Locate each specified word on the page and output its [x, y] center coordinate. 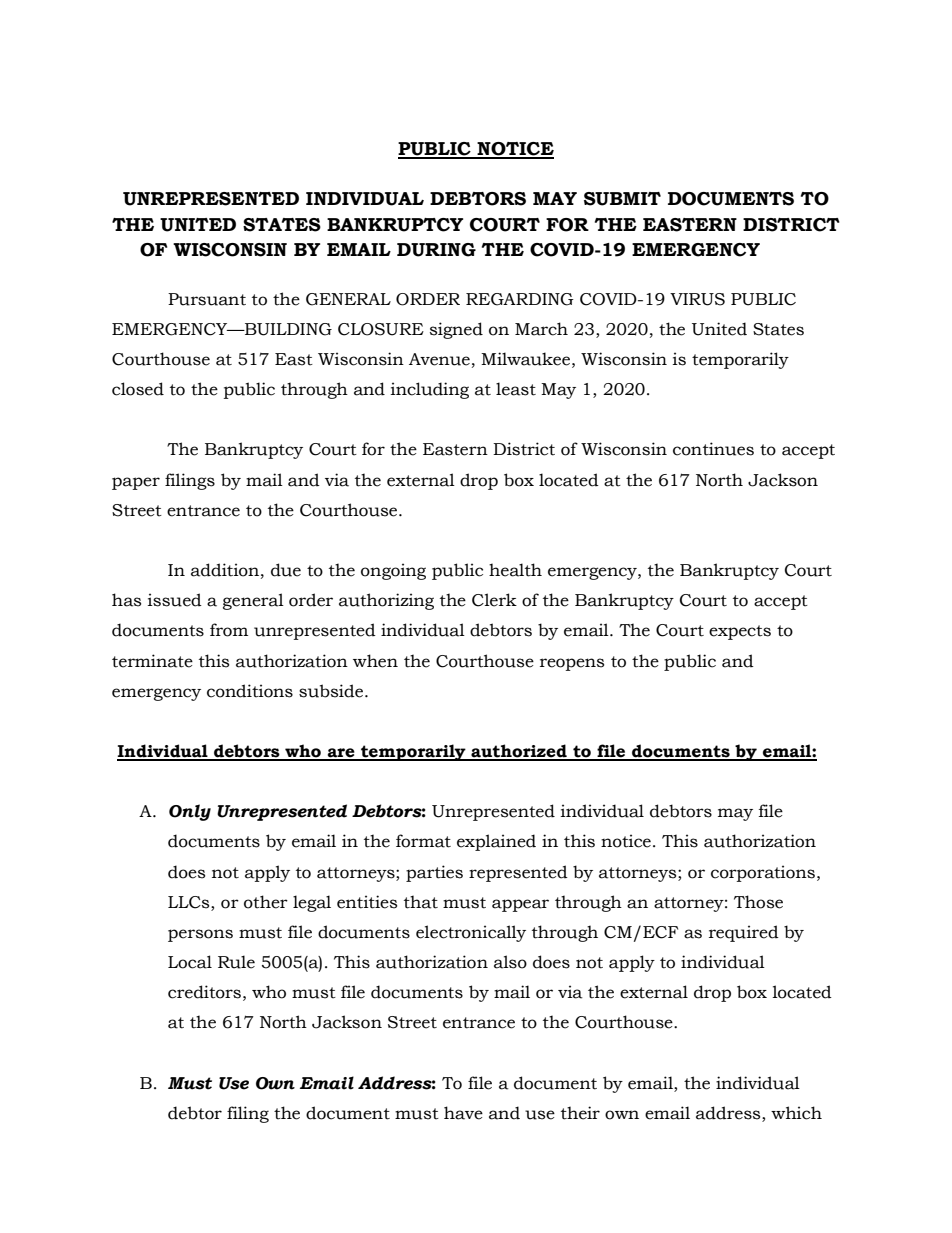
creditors [204, 992]
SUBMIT [622, 199]
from [229, 630]
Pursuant [207, 299]
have [463, 1113]
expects [740, 632]
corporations [763, 873]
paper [136, 483]
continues [713, 449]
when [375, 661]
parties [434, 873]
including [430, 390]
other [266, 902]
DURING [436, 250]
